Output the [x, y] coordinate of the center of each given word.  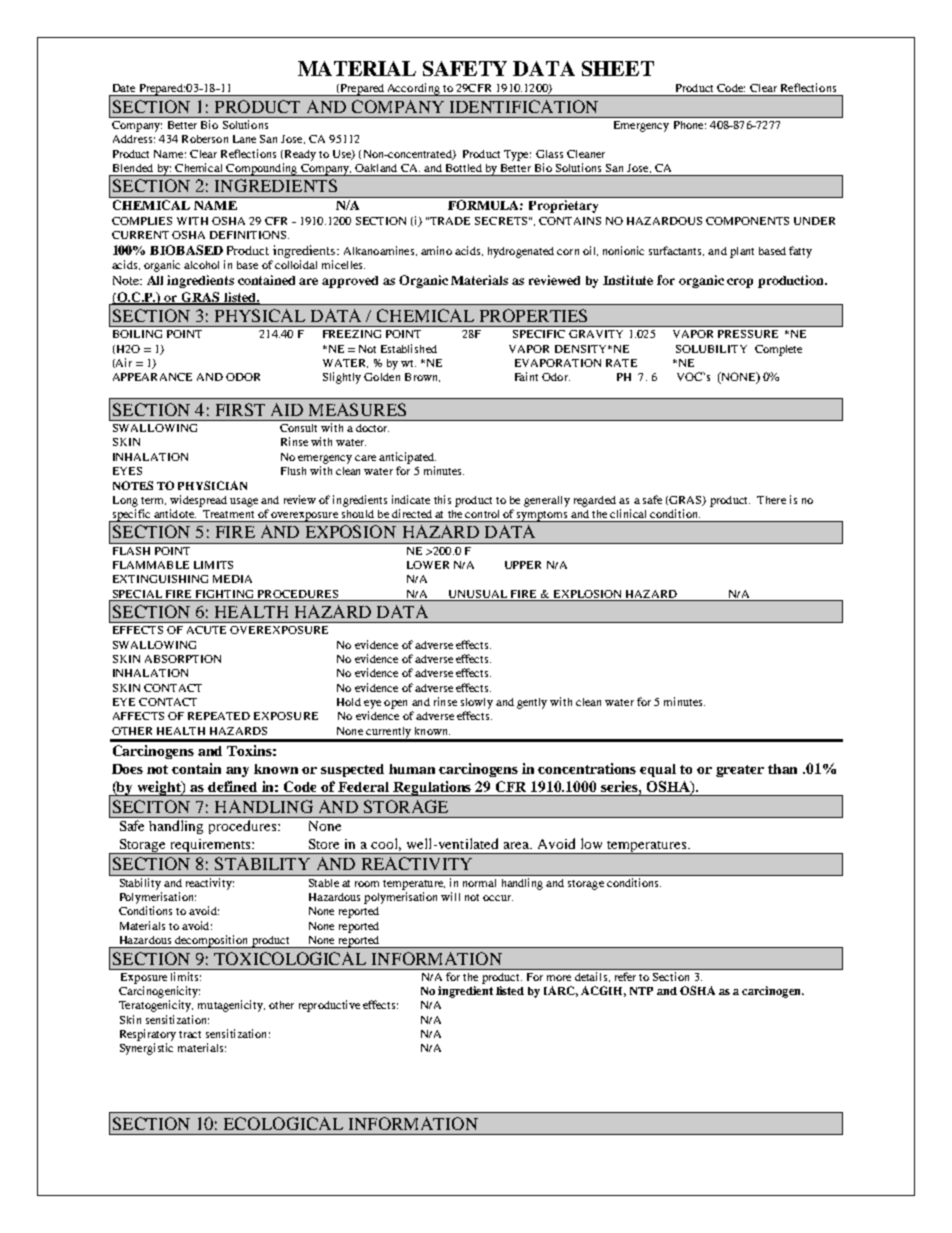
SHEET [618, 68]
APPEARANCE [152, 377]
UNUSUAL [478, 594]
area [518, 845]
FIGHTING [224, 594]
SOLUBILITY [711, 349]
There [771, 500]
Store [324, 844]
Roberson [205, 139]
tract [190, 1034]
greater [740, 771]
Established [409, 348]
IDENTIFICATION [524, 106]
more [559, 978]
